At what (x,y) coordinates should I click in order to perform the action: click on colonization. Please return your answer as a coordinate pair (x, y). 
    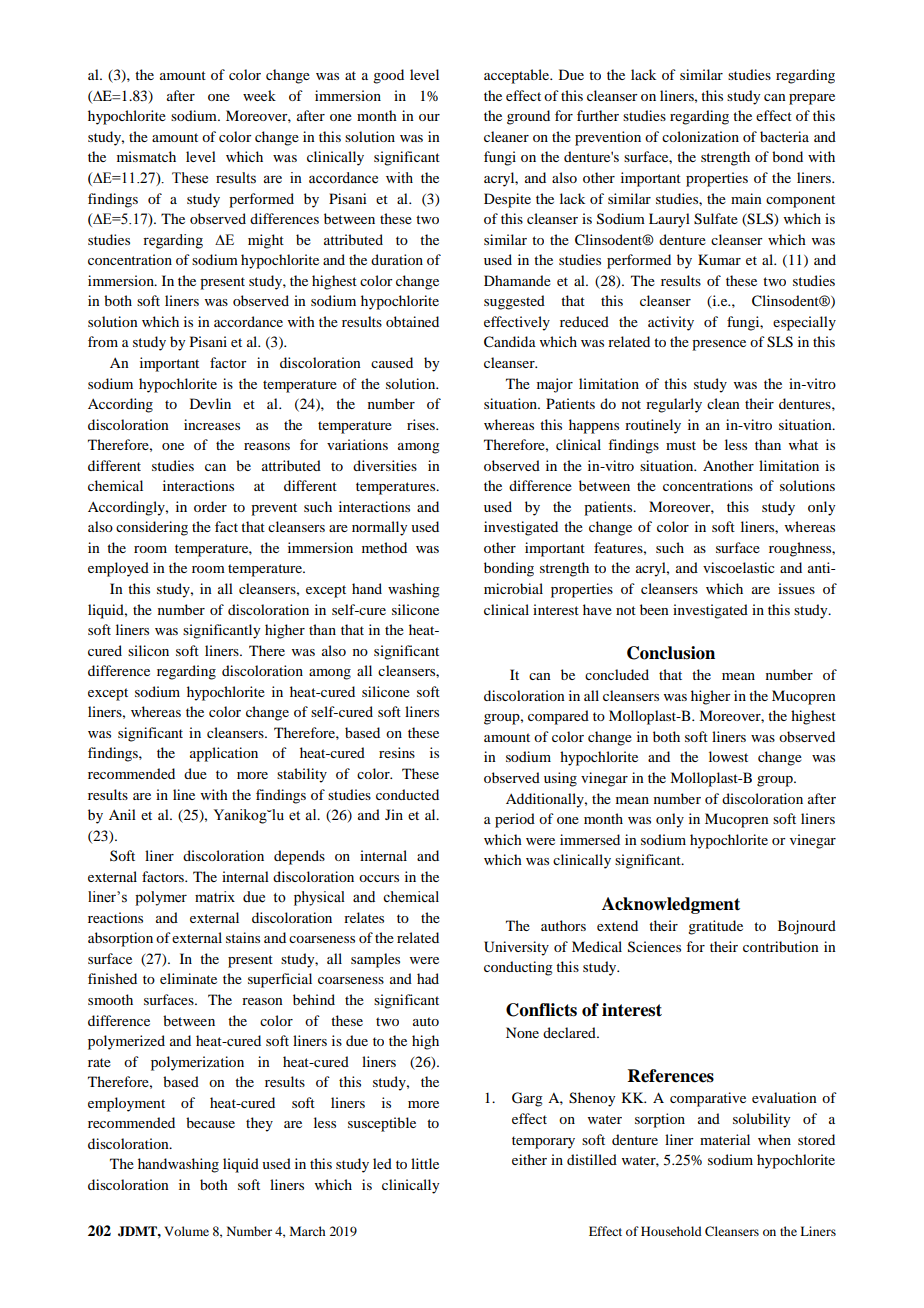
    Looking at the image, I should click on (700, 136).
